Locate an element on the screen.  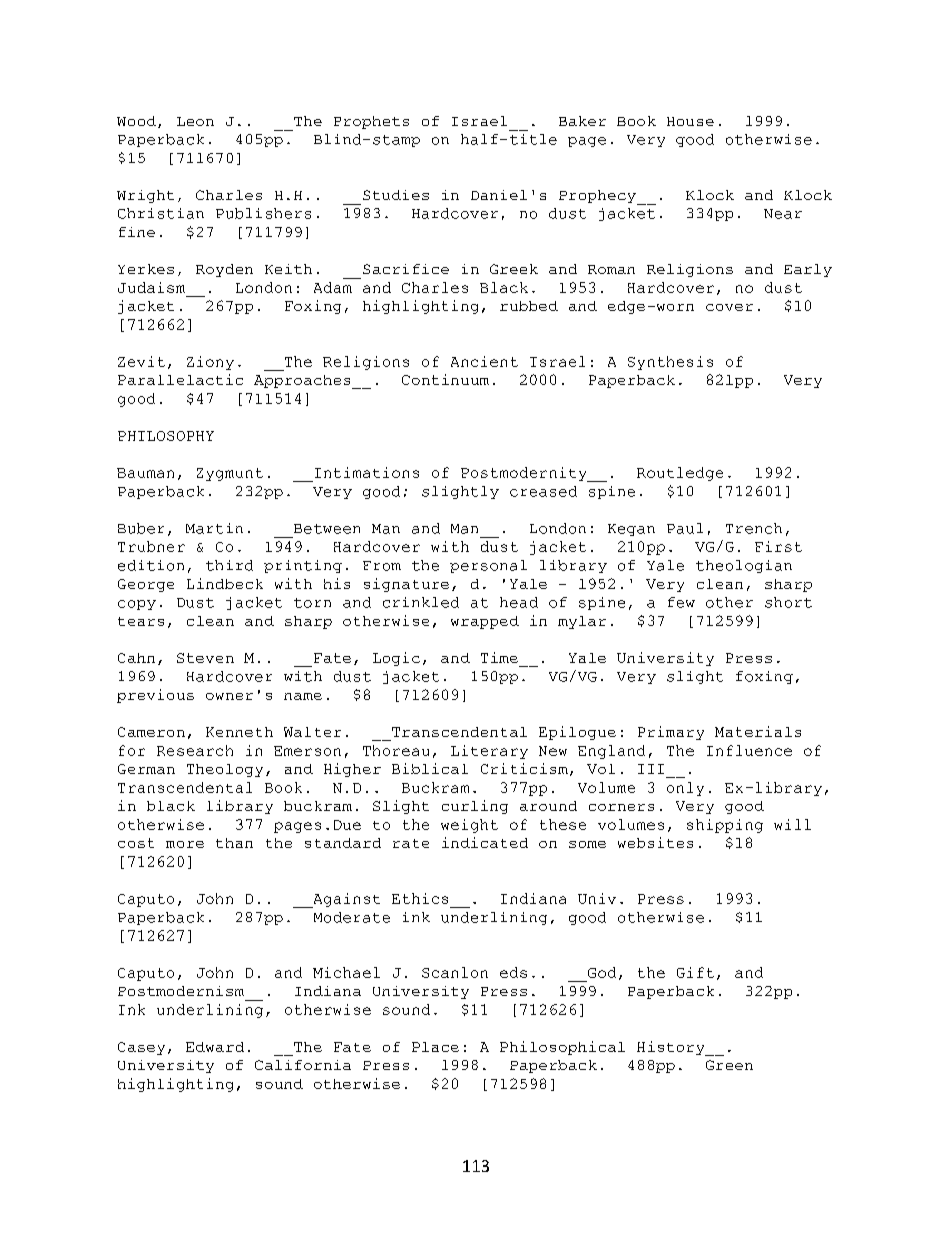
Edward is located at coordinates (215, 1047).
